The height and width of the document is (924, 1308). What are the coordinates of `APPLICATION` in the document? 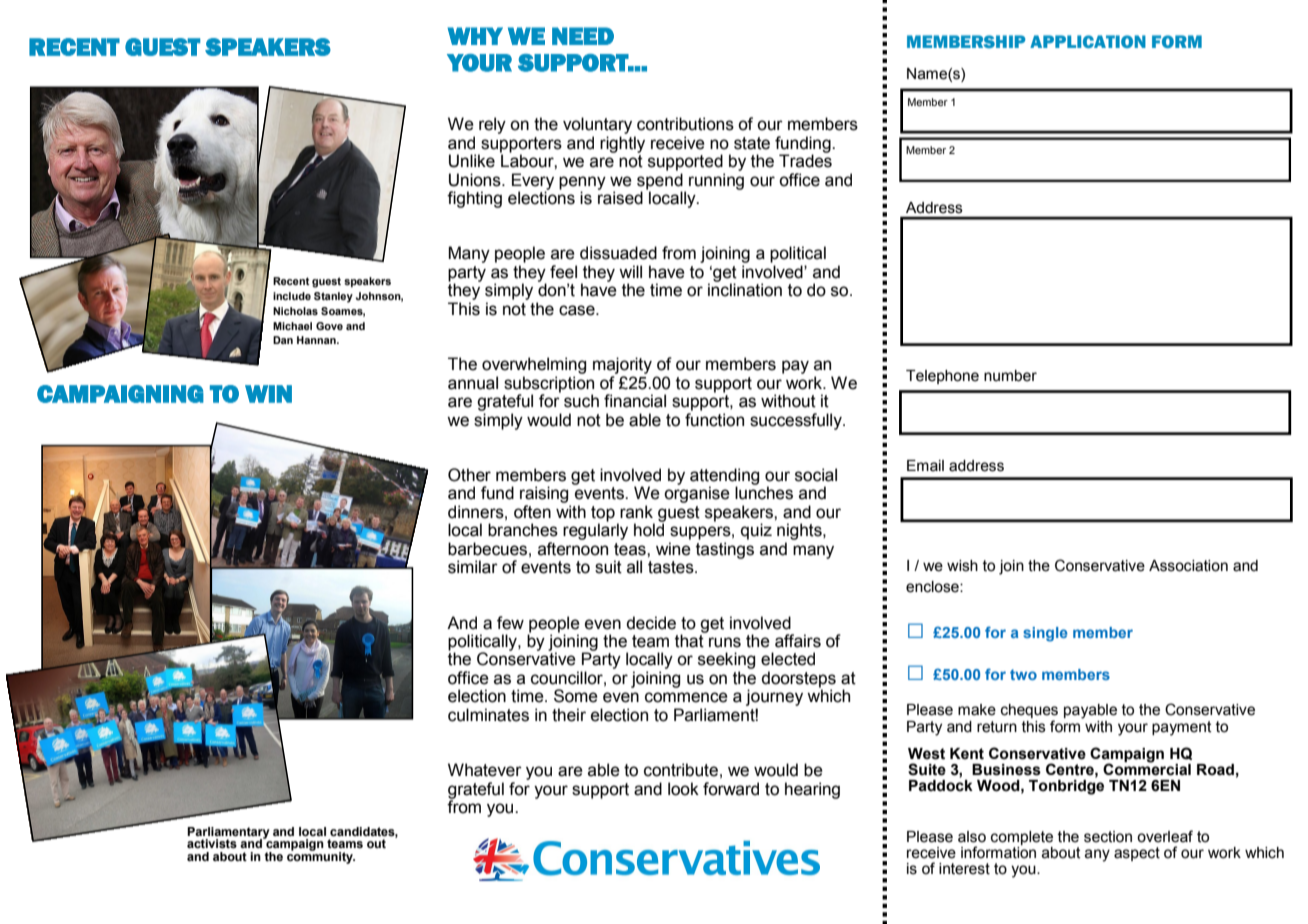 It's located at (1088, 41).
